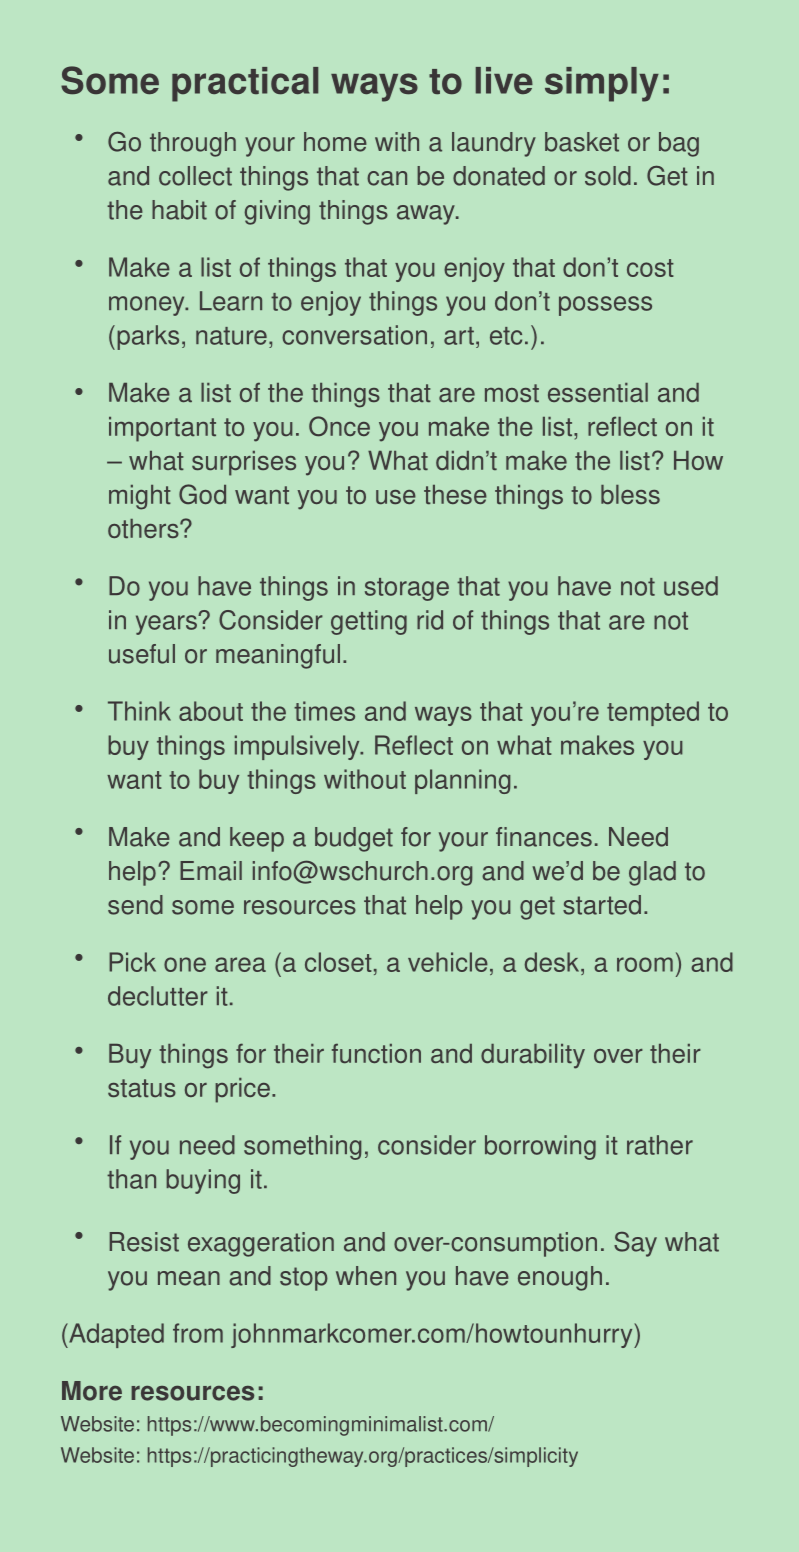  I want to click on can, so click(387, 178).
